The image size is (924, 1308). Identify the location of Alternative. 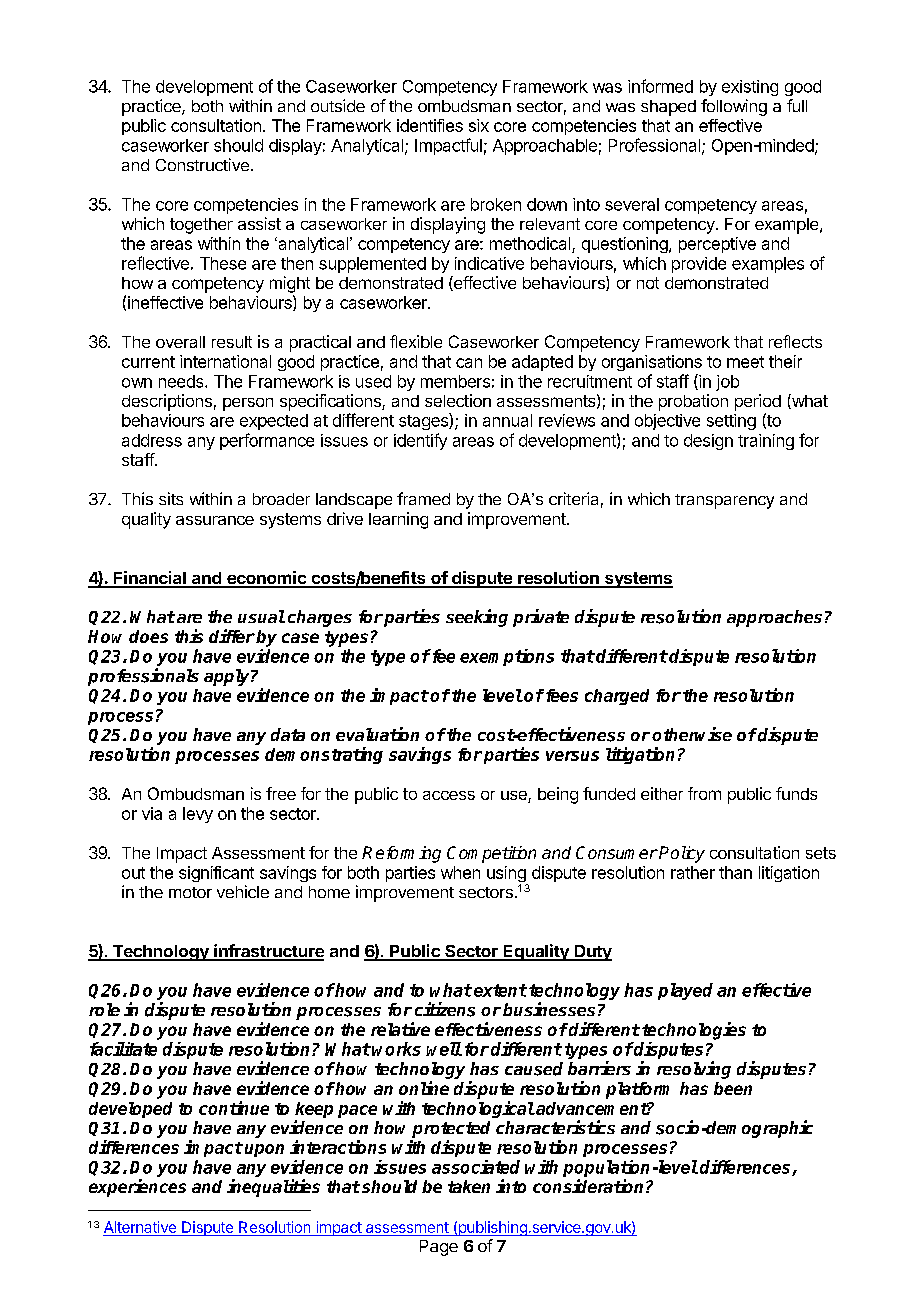
(140, 1228).
